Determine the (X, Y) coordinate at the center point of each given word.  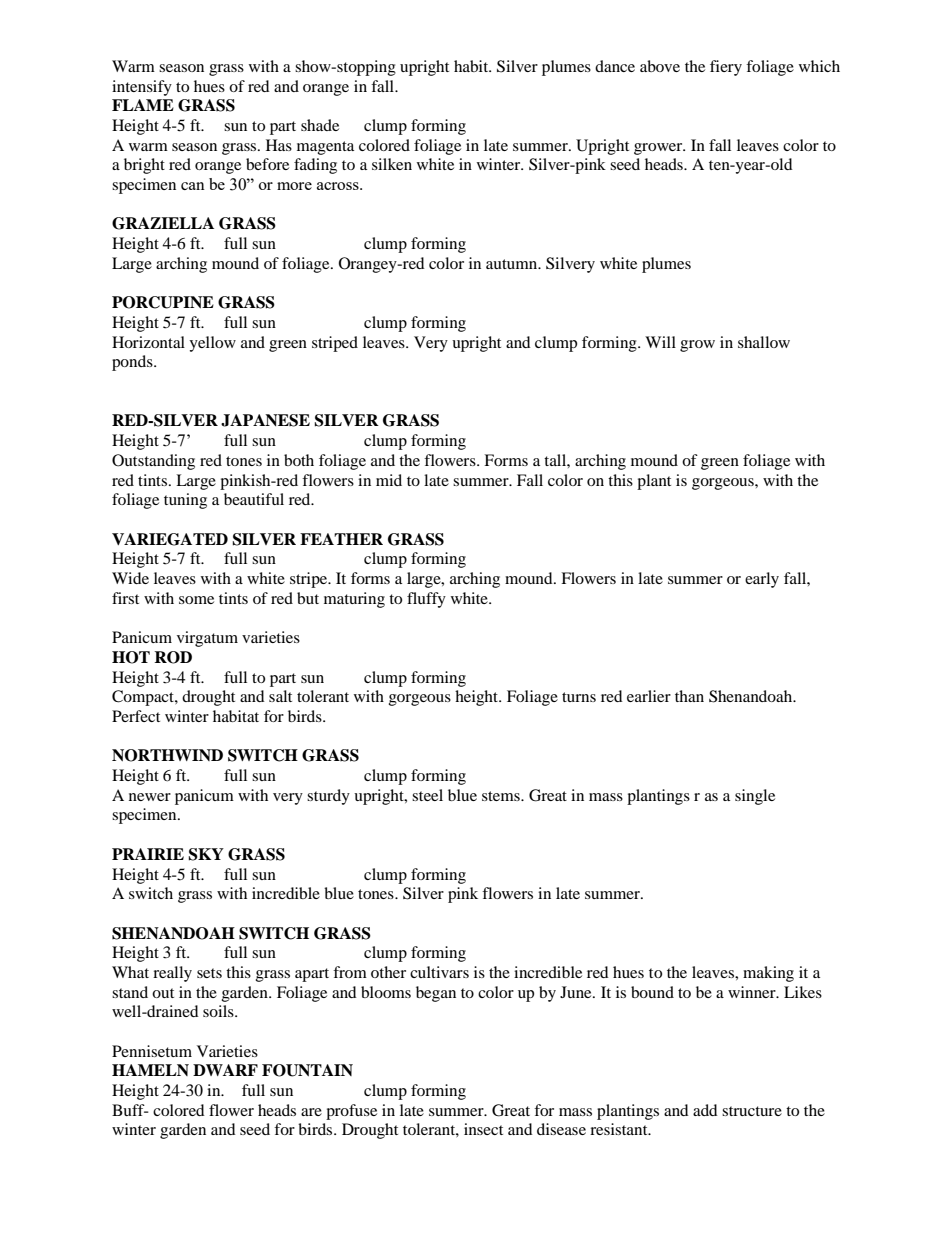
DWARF (225, 1070)
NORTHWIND (167, 755)
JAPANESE (265, 420)
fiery (726, 68)
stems (502, 796)
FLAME (143, 105)
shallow (764, 342)
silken (392, 164)
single (755, 797)
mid (389, 480)
